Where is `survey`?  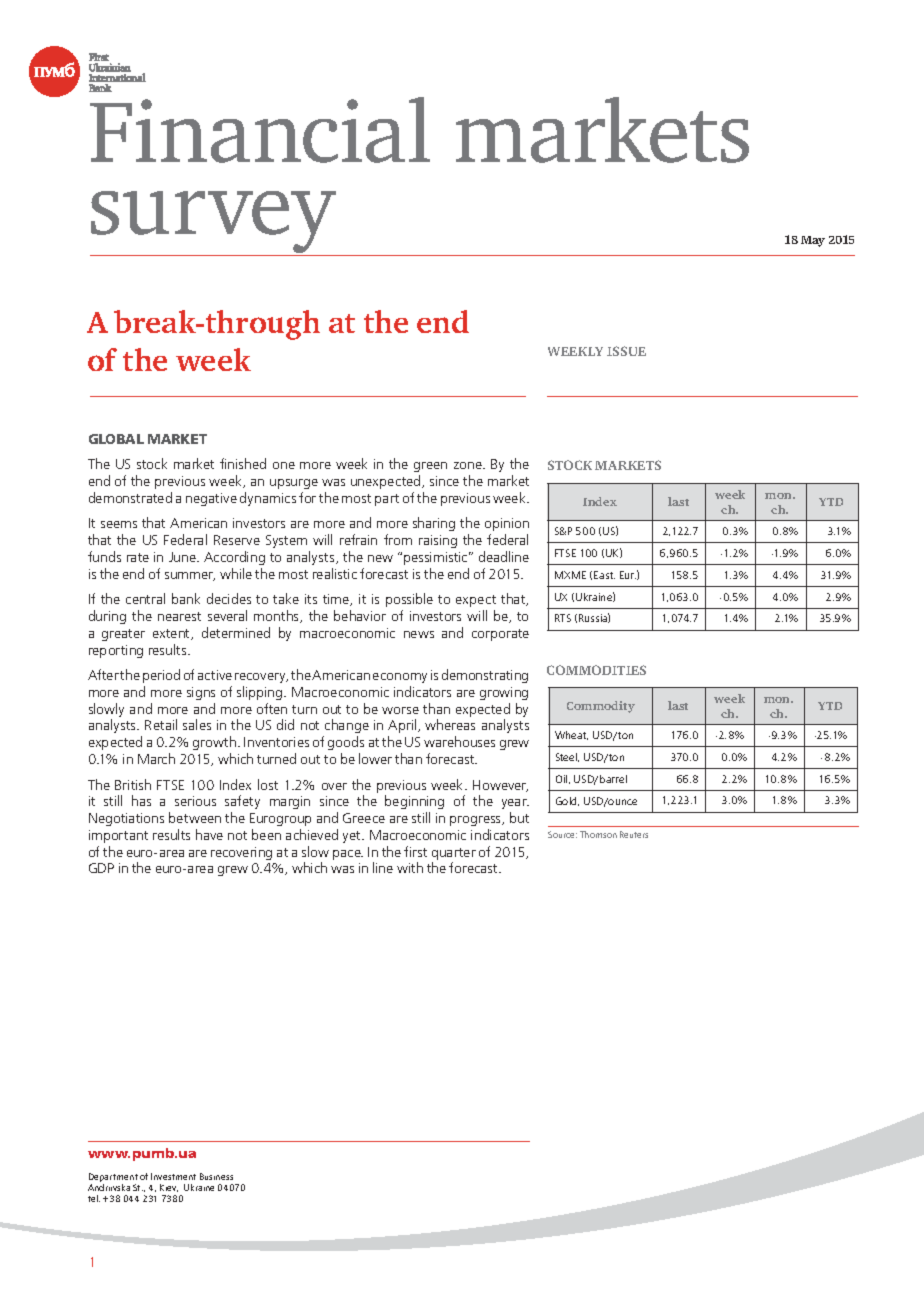
survey is located at coordinates (215, 223).
